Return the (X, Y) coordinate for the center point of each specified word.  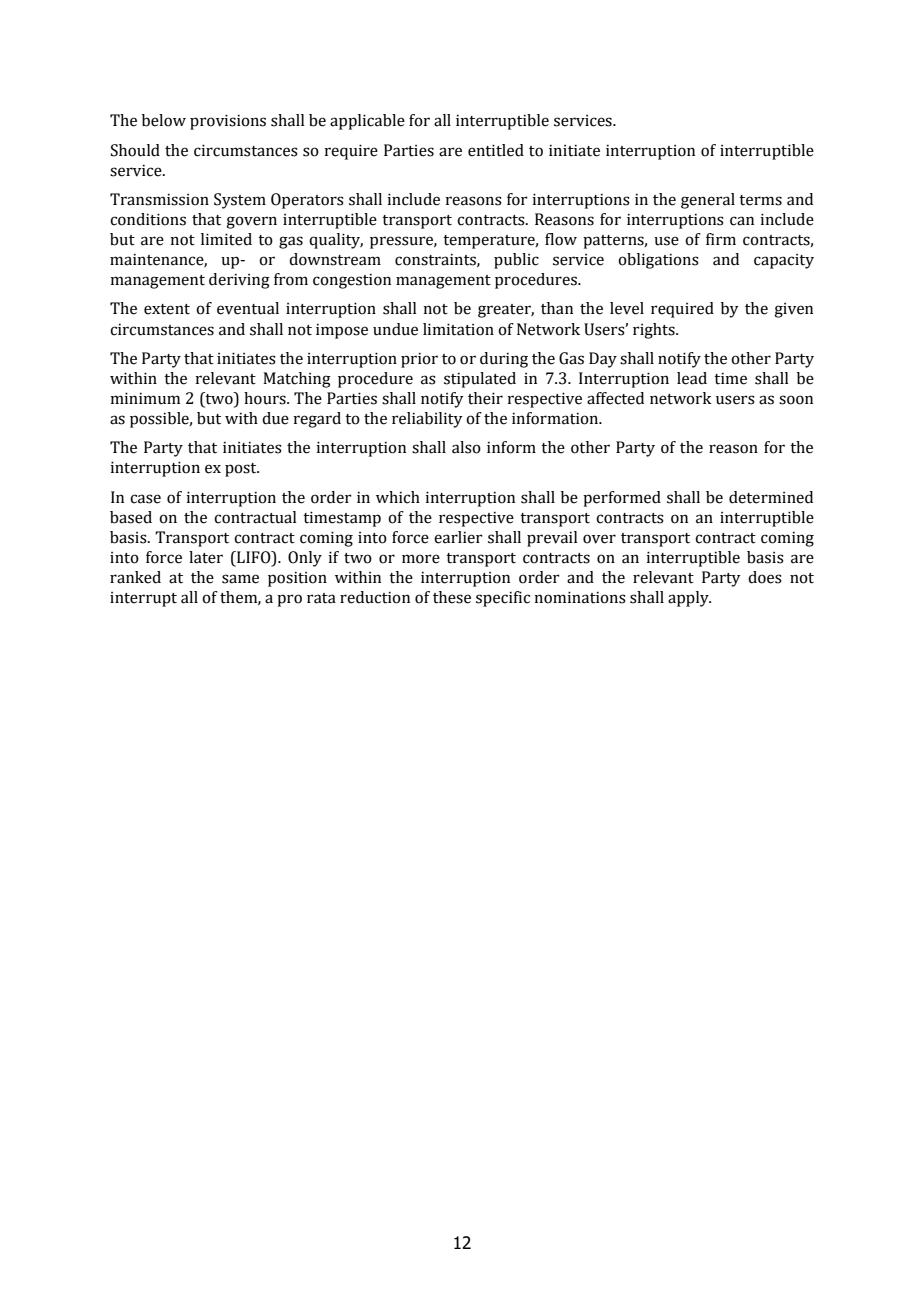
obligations (658, 261)
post (242, 470)
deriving (239, 281)
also (466, 447)
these (452, 597)
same (240, 579)
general (708, 201)
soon (796, 400)
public (516, 261)
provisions (228, 122)
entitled (496, 150)
